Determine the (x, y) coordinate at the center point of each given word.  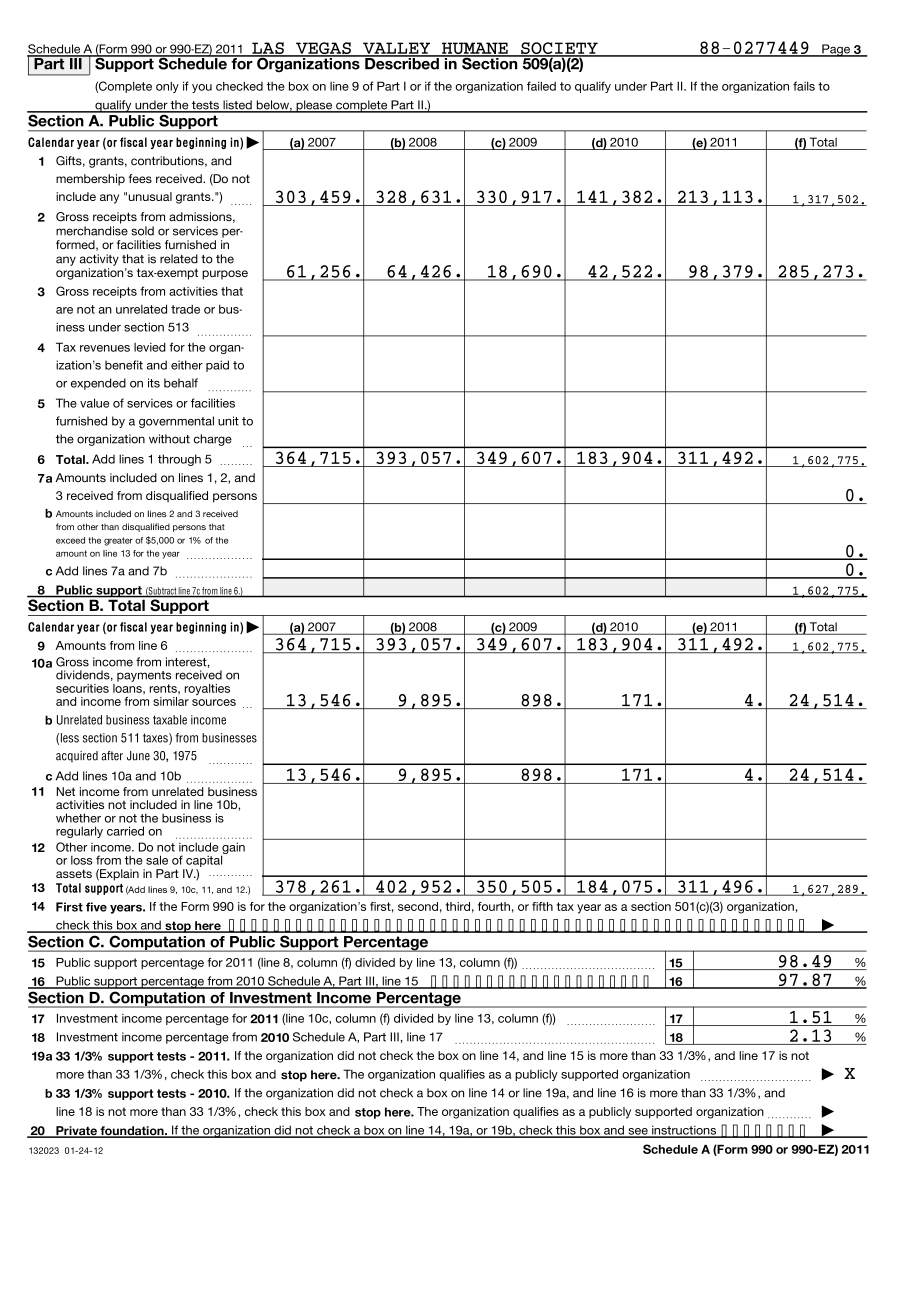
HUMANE (475, 49)
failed (541, 86)
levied (150, 347)
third (457, 906)
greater (118, 541)
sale (157, 860)
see (638, 1132)
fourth (494, 906)
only (167, 87)
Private (76, 1132)
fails (804, 86)
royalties (207, 689)
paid (217, 366)
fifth (542, 906)
